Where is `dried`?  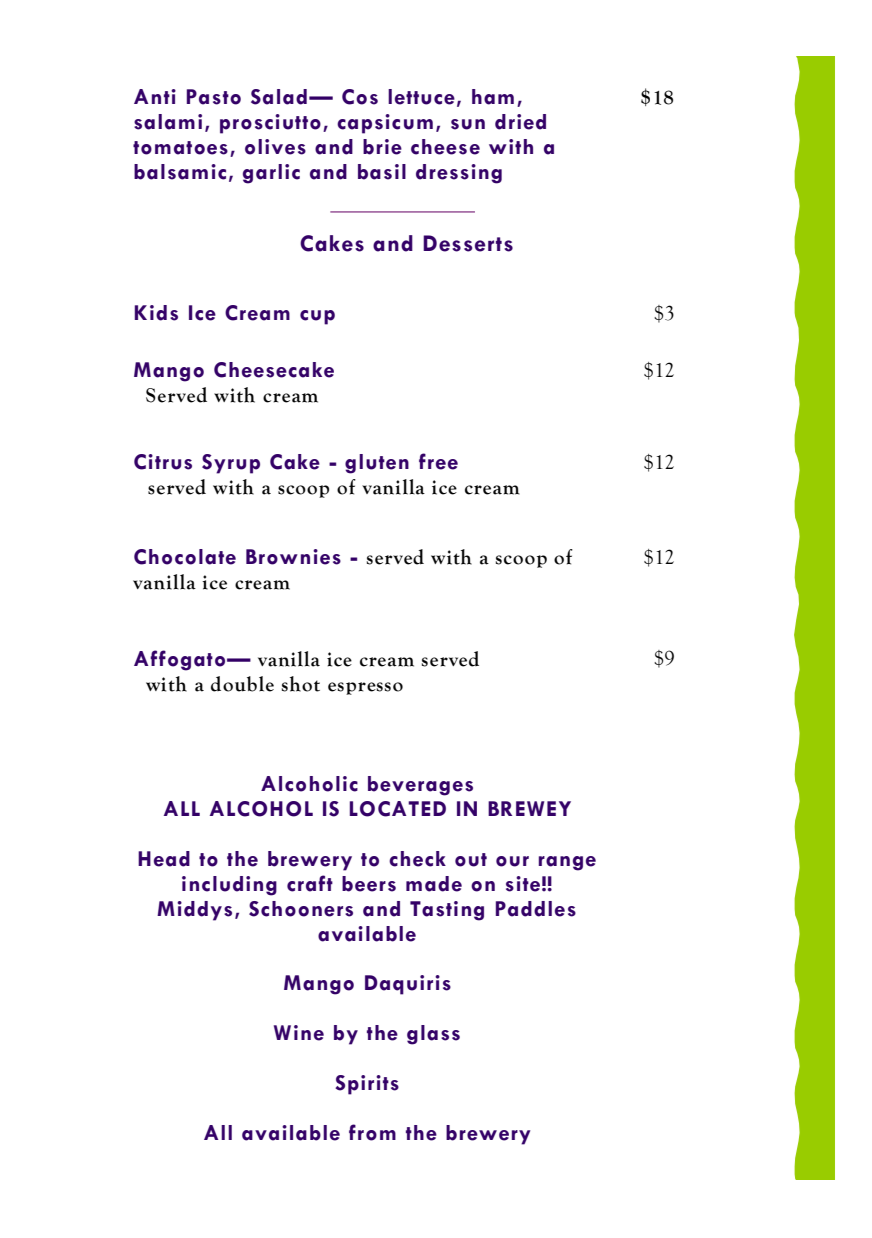
dried is located at coordinates (520, 122).
